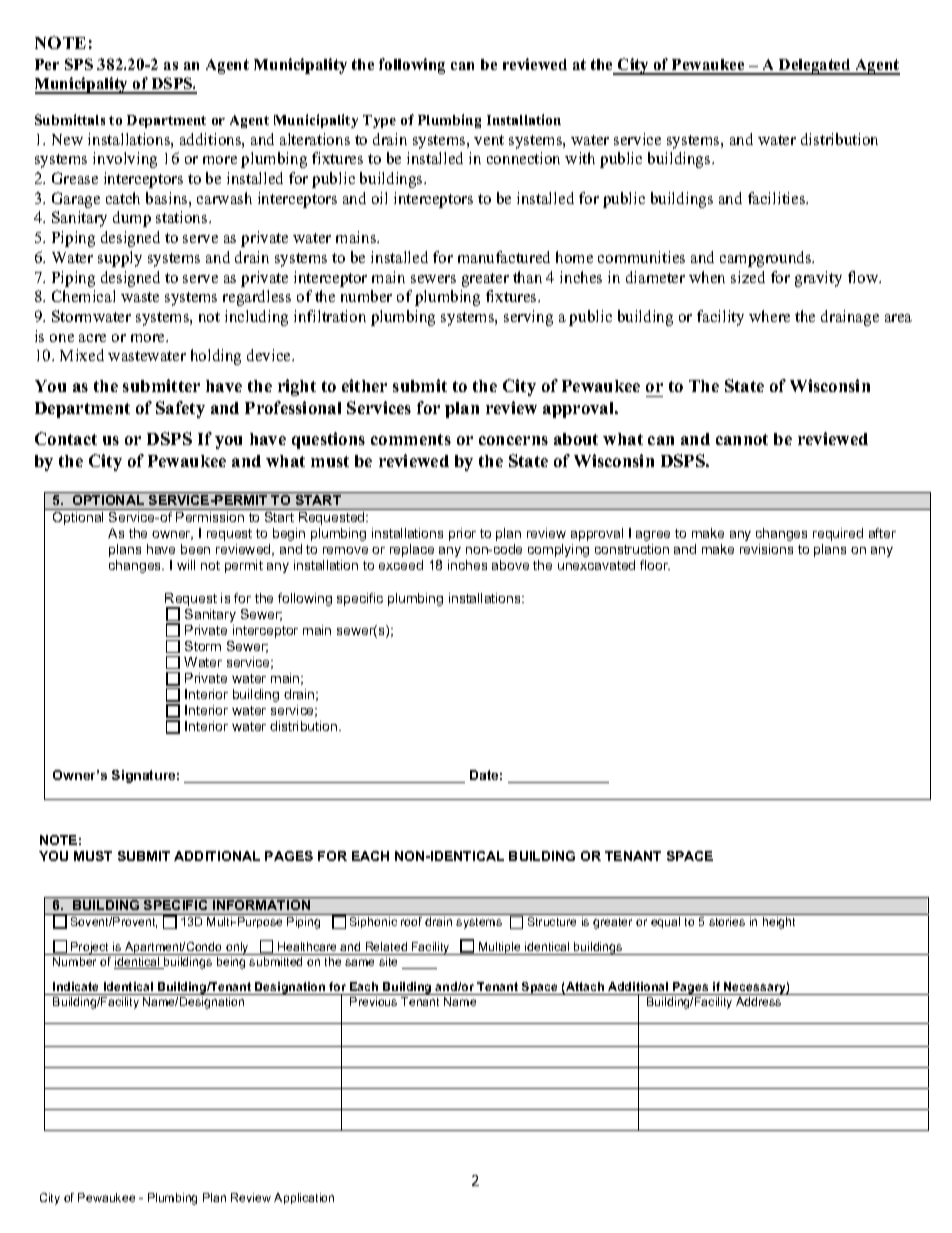 The image size is (952, 1233). Describe the element at coordinates (779, 923) in the screenshot. I see `height` at that location.
